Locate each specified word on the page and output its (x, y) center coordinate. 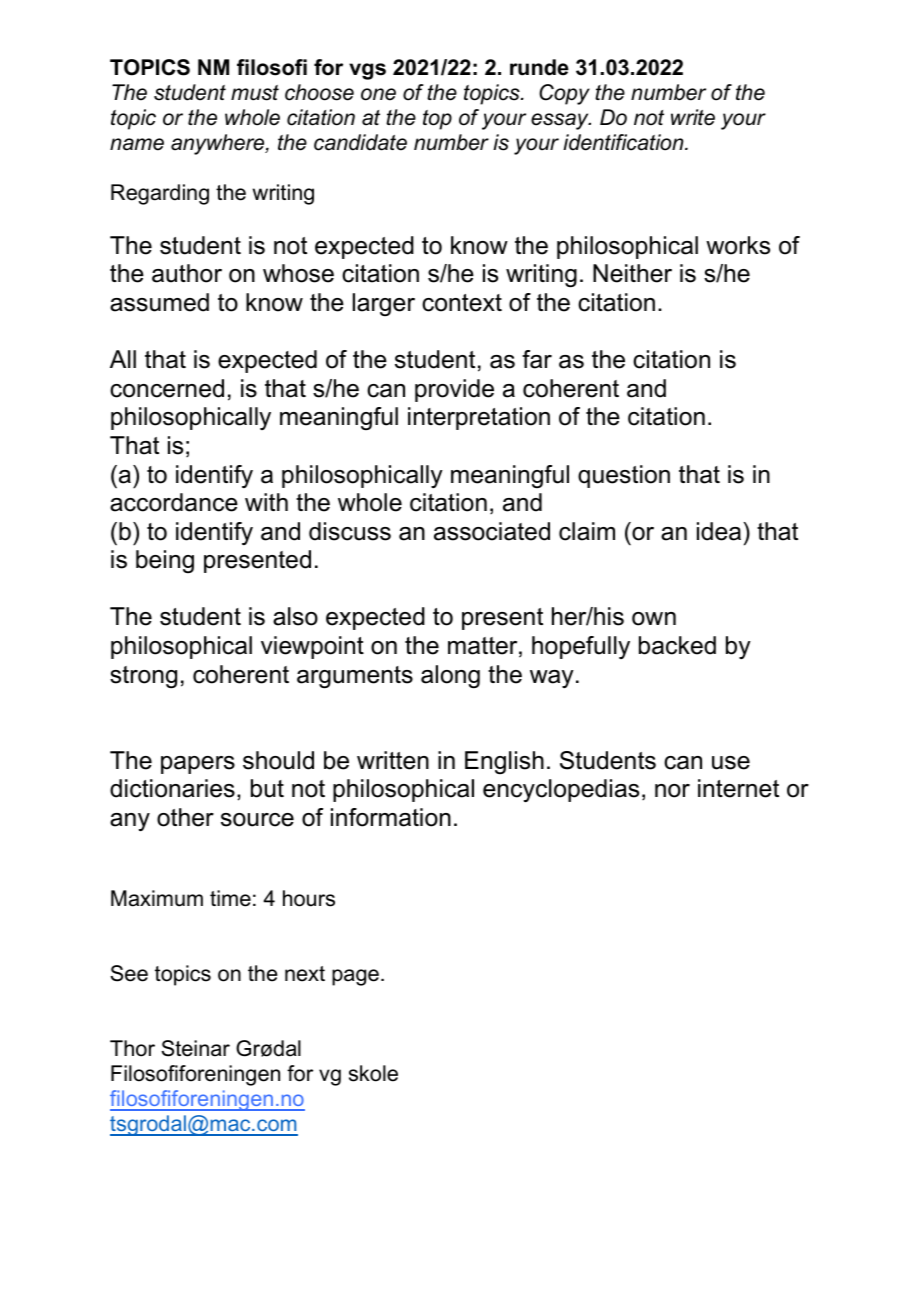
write (693, 117)
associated (492, 531)
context (462, 303)
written (393, 760)
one (378, 94)
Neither (632, 273)
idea (719, 531)
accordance (174, 502)
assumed (159, 302)
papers (198, 765)
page (355, 977)
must (255, 93)
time (230, 898)
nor (672, 791)
